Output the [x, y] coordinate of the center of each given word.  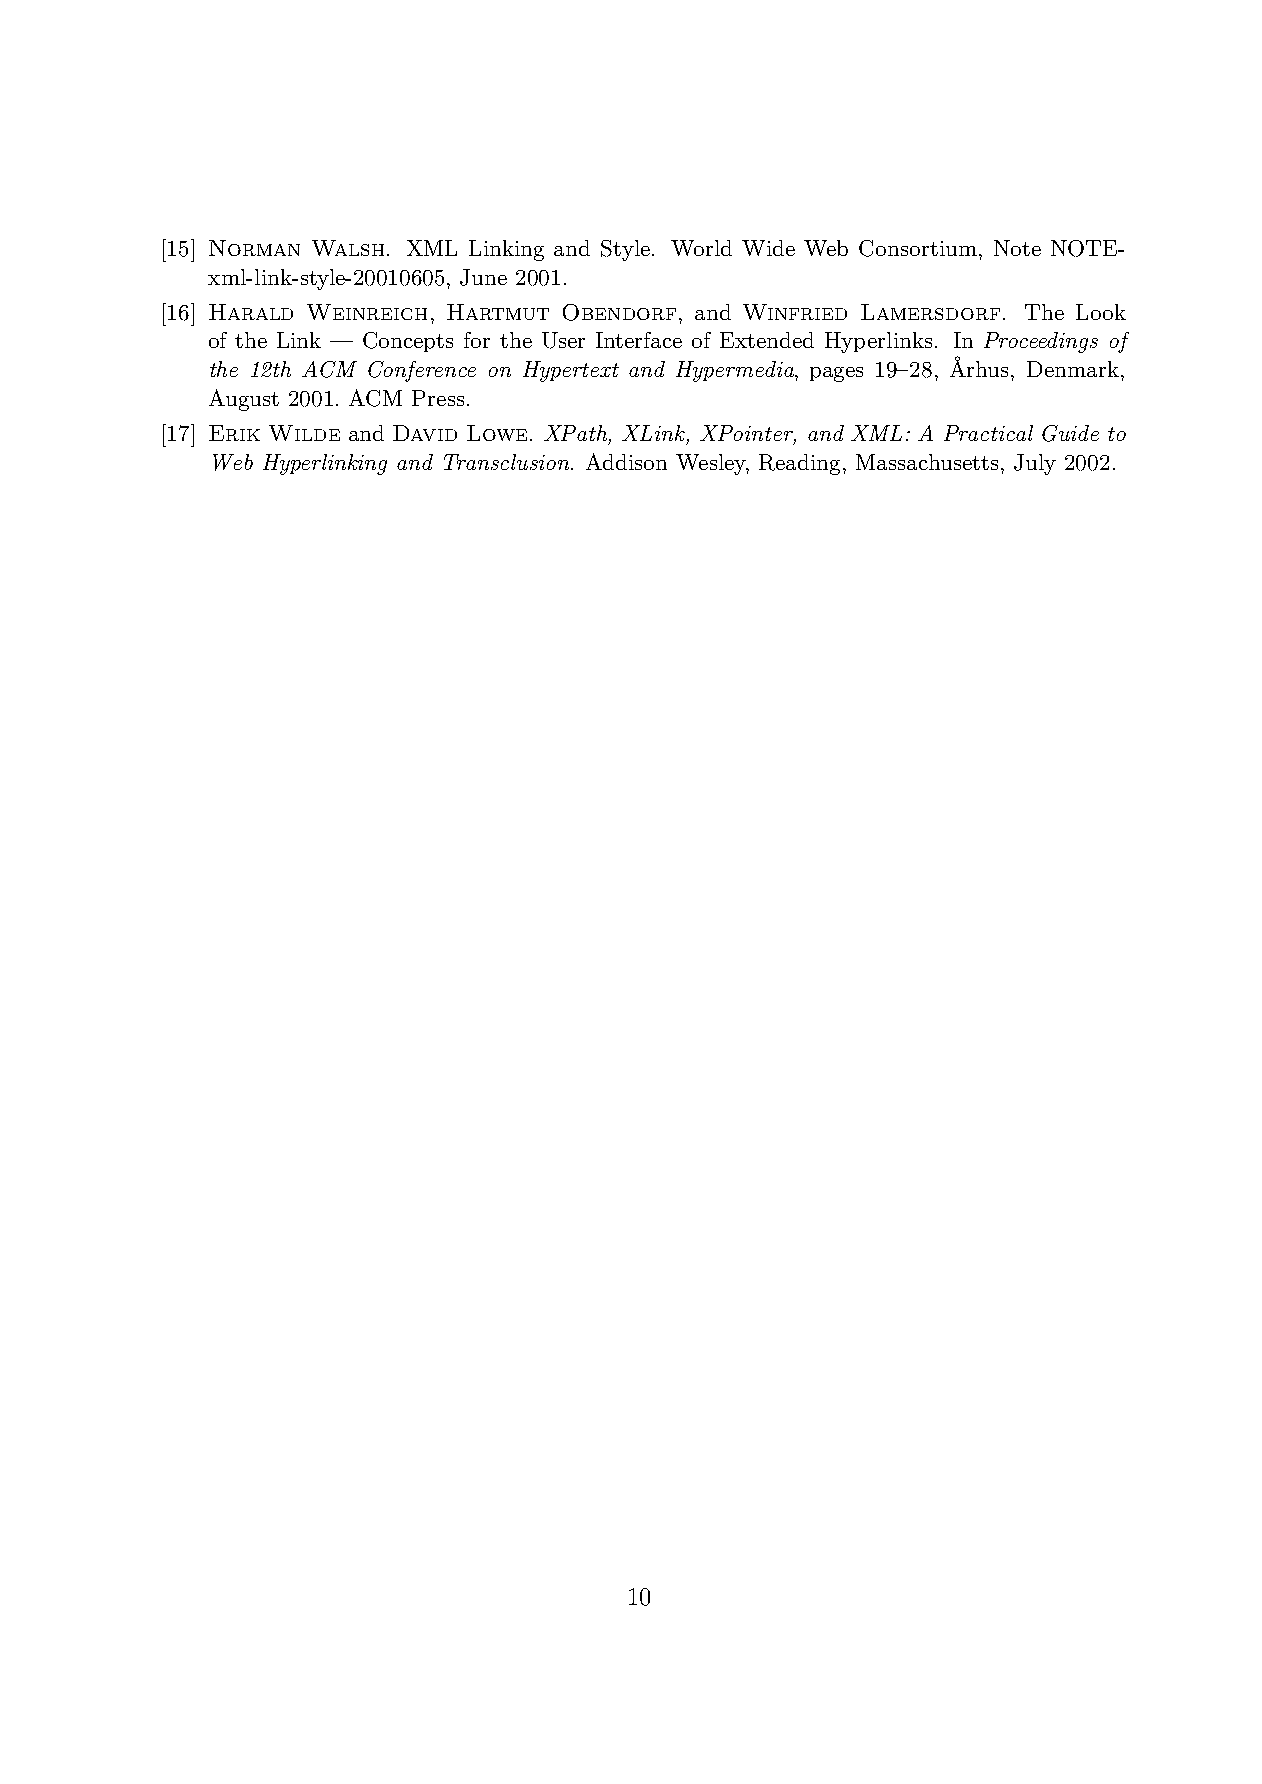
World [701, 248]
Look [1101, 312]
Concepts [408, 342]
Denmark [1073, 369]
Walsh [348, 248]
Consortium [918, 248]
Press [438, 398]
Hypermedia [736, 371]
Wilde [304, 433]
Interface [639, 340]
